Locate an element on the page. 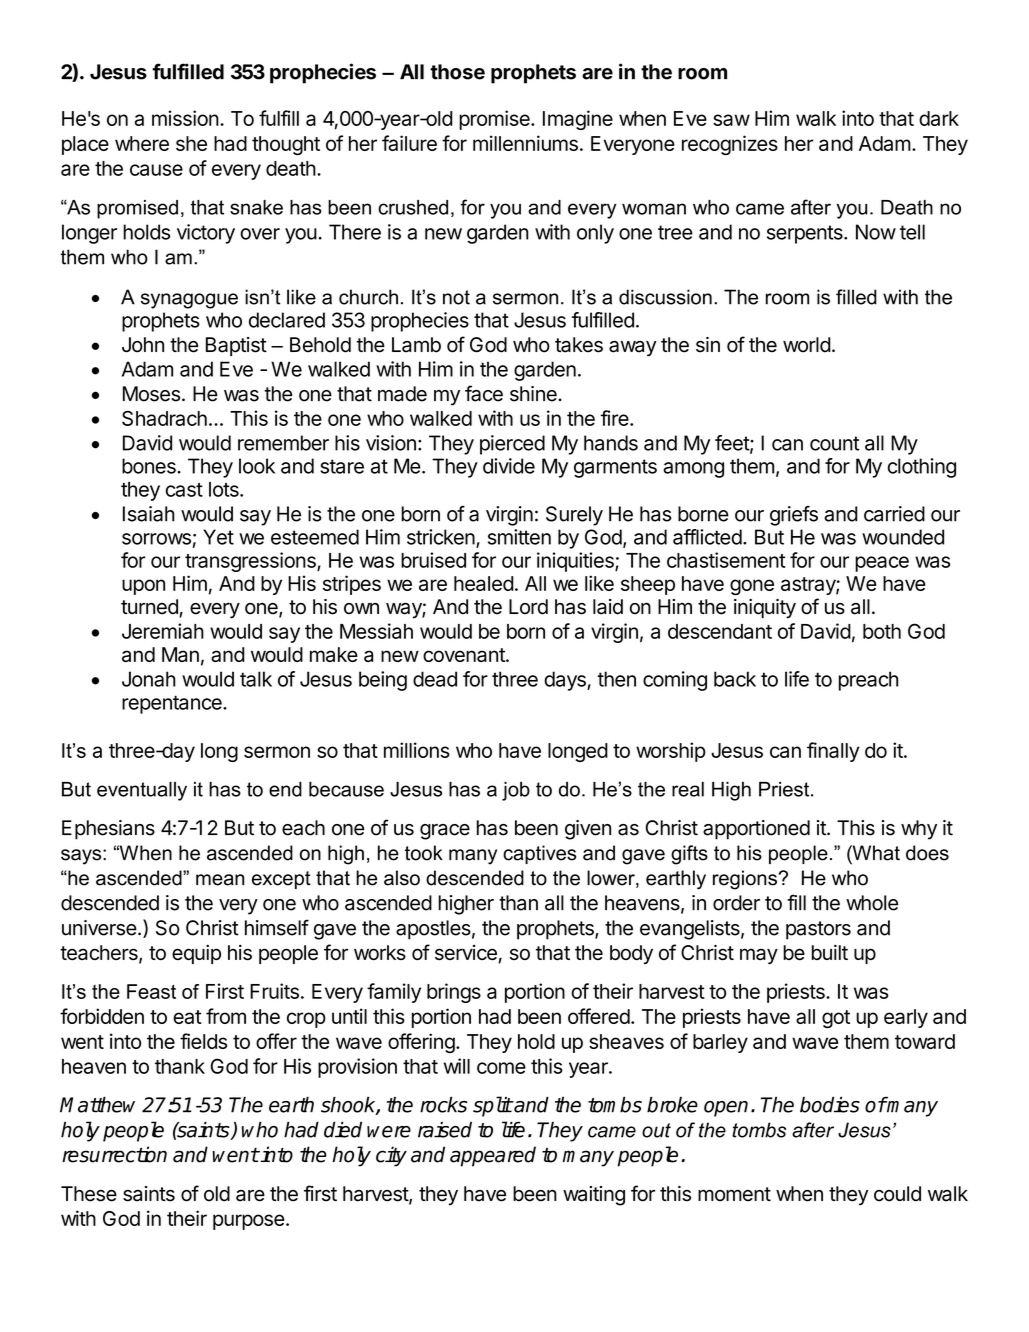  world is located at coordinates (807, 345).
